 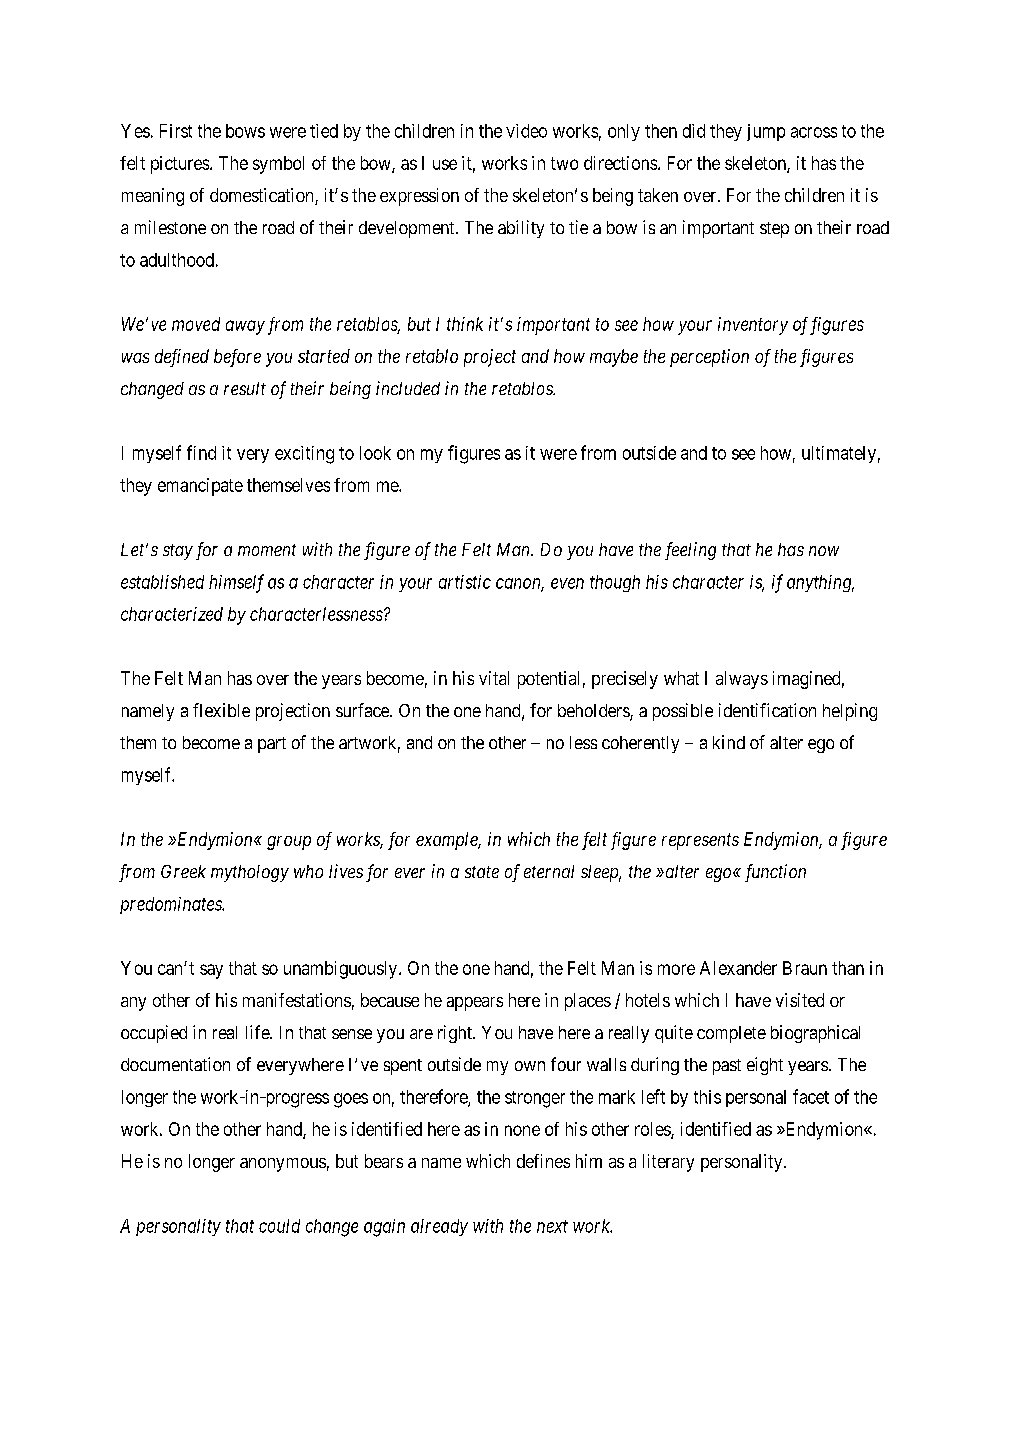 I want to click on video, so click(x=526, y=131).
